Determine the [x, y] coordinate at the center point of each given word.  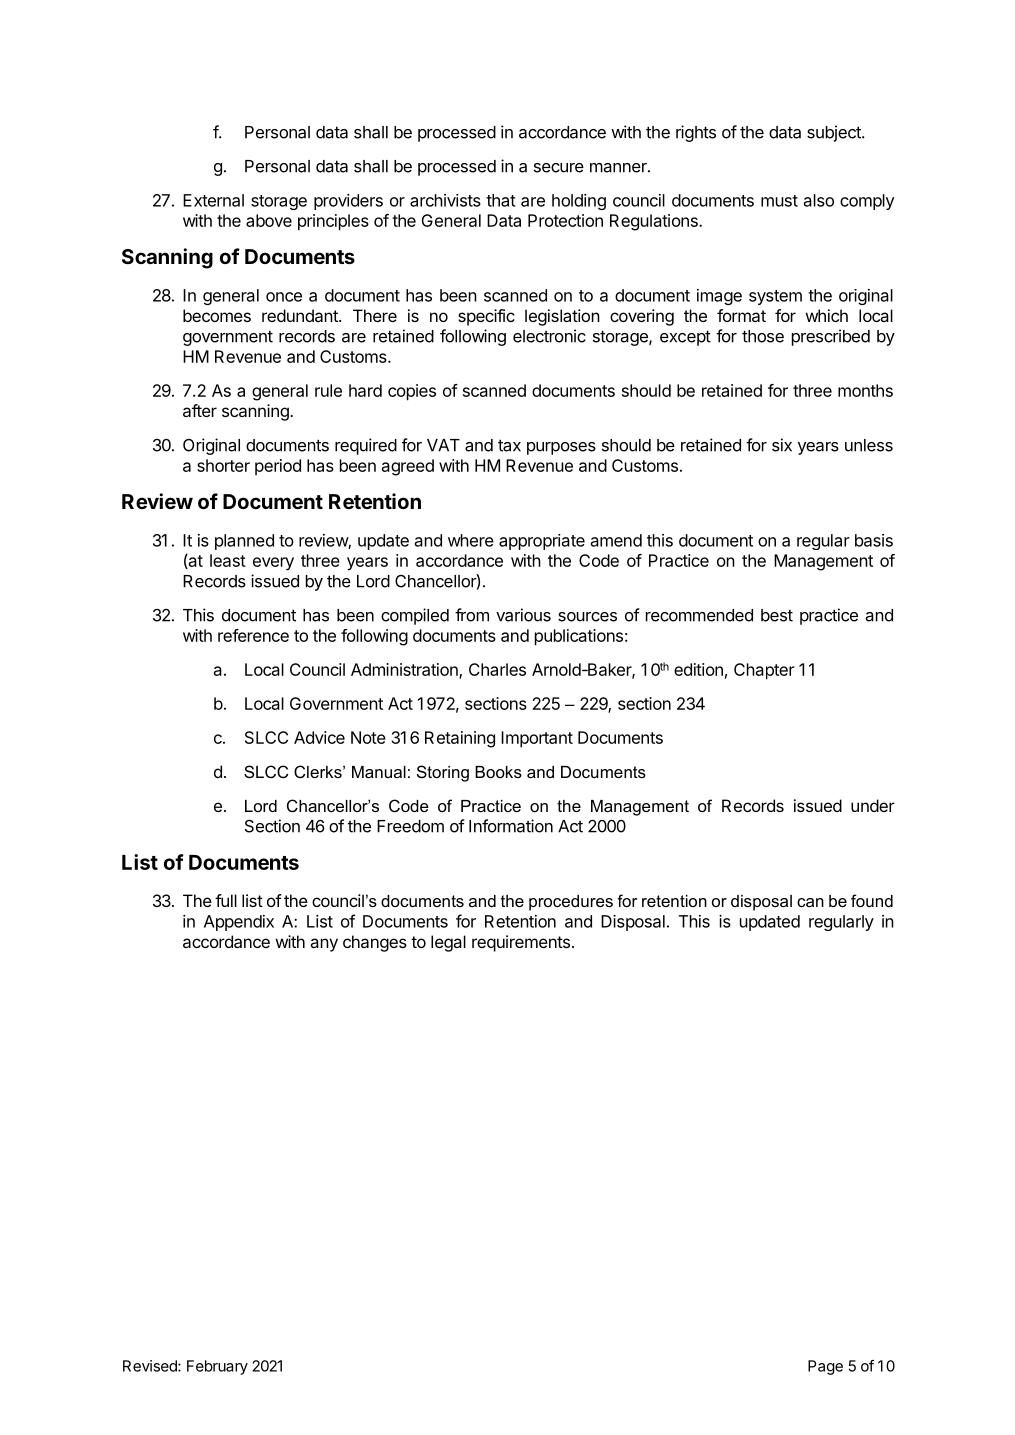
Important [537, 739]
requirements [521, 943]
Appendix [239, 923]
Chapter [764, 671]
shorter [223, 465]
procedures [571, 903]
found [872, 900]
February [217, 1367]
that [501, 200]
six [782, 445]
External [213, 200]
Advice [319, 737]
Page [825, 1367]
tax [509, 445]
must [779, 201]
